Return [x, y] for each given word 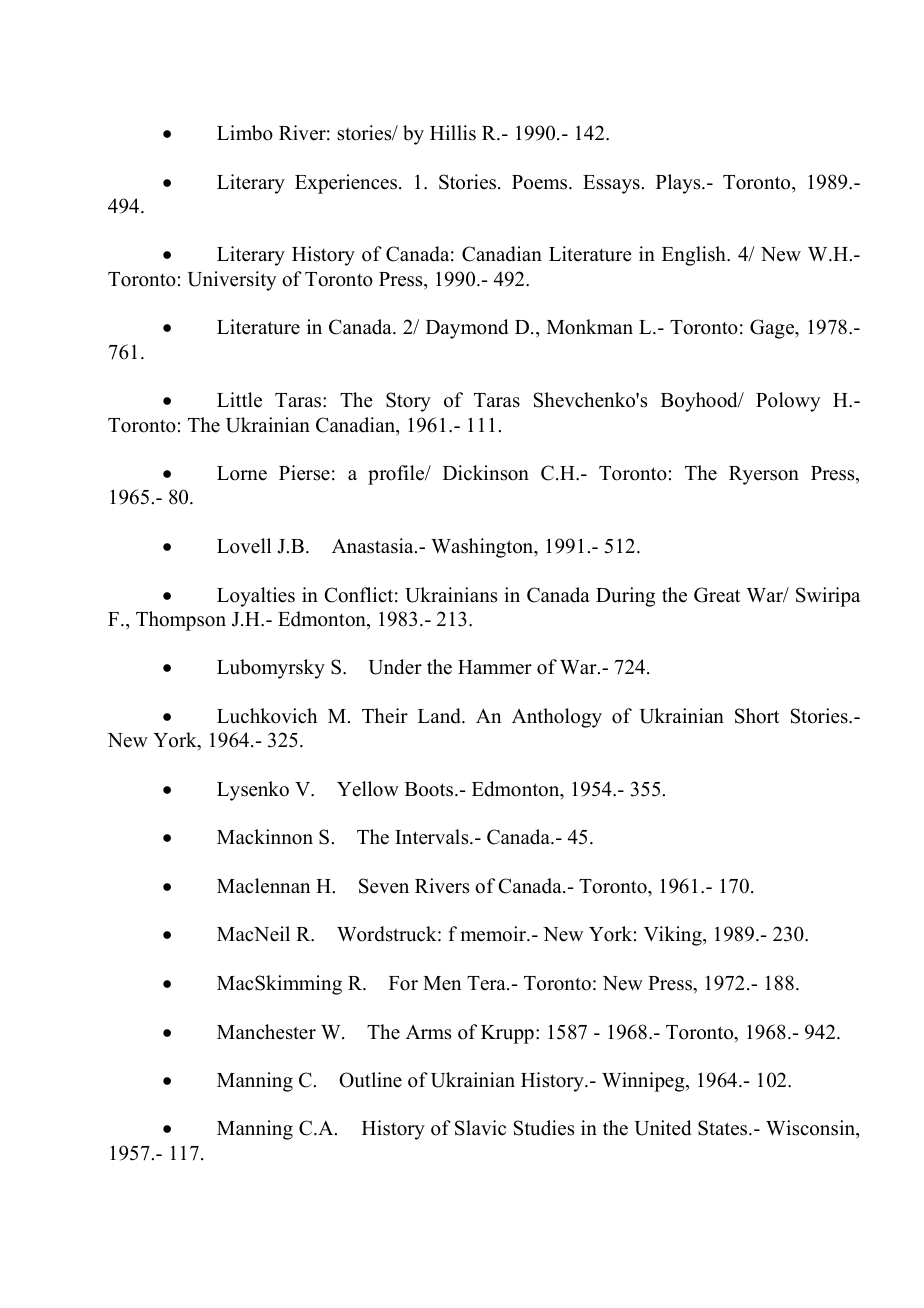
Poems [541, 182]
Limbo [245, 133]
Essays [611, 184]
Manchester [266, 1032]
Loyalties [256, 597]
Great [717, 595]
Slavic [480, 1128]
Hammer [495, 667]
